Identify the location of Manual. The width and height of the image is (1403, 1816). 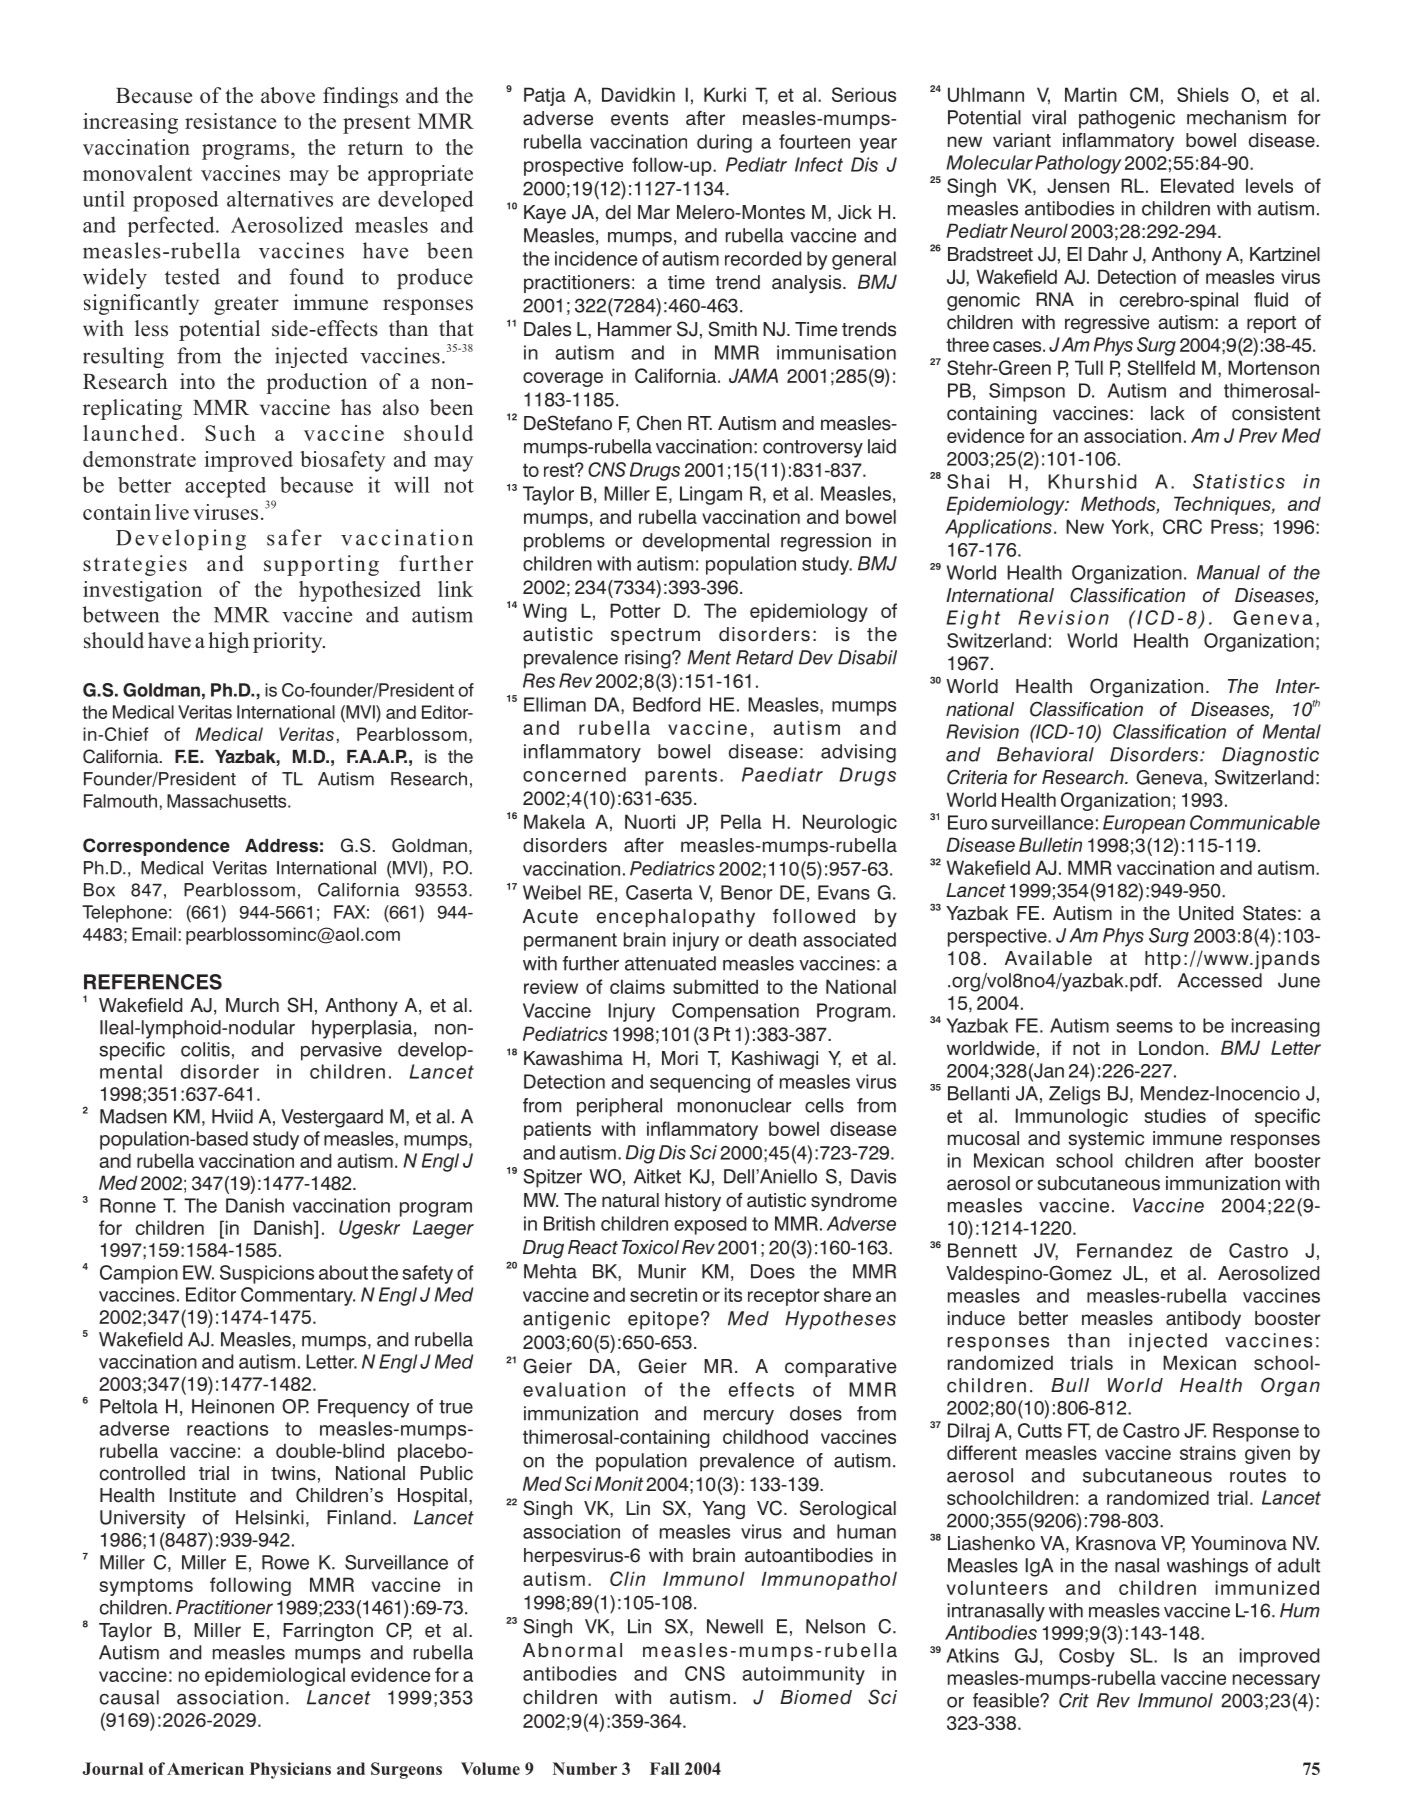
(1228, 572).
